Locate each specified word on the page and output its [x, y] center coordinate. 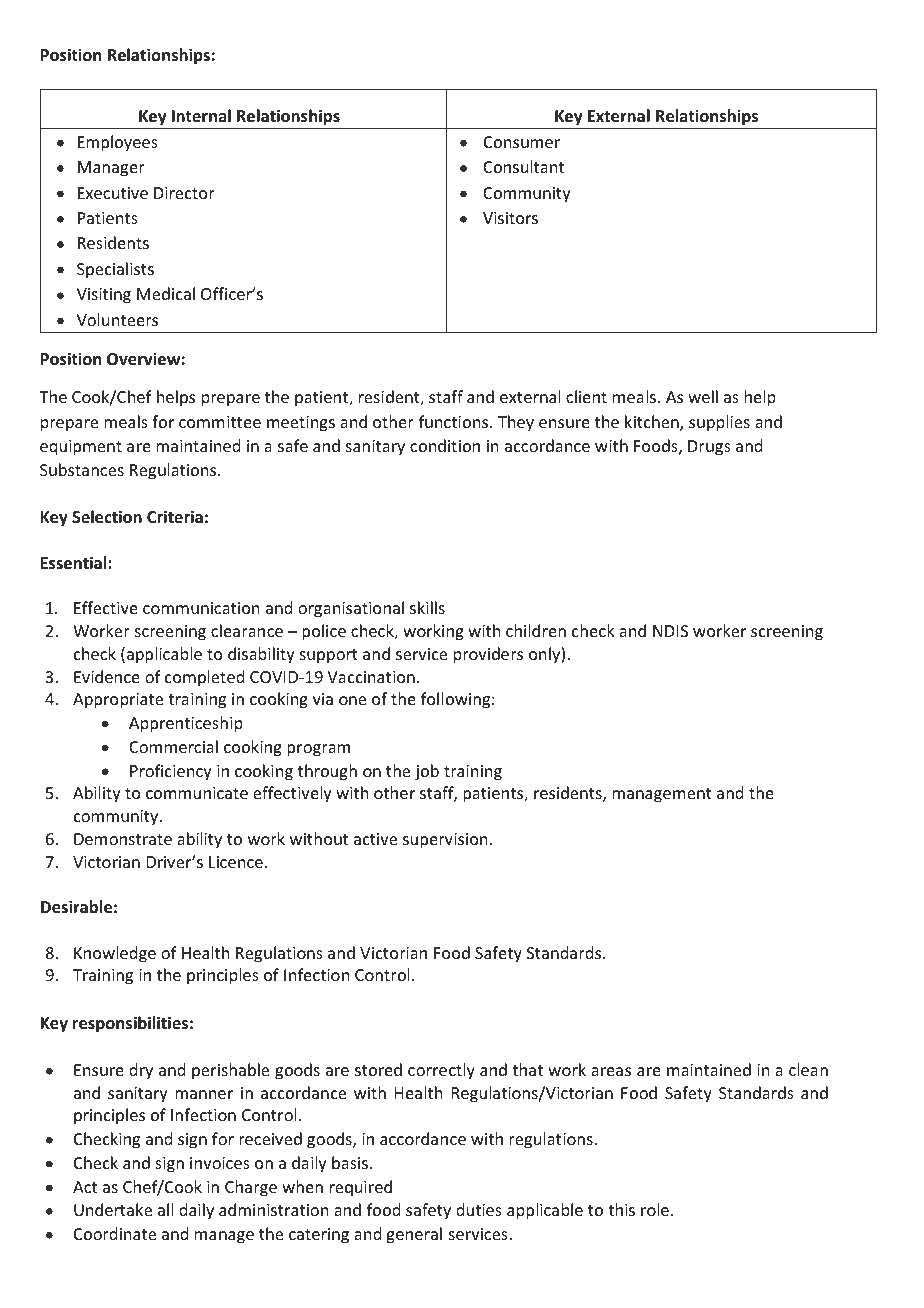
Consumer [522, 142]
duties [479, 1209]
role [655, 1209]
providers [488, 655]
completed [204, 678]
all [165, 1209]
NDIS [670, 631]
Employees [118, 143]
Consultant [523, 166]
